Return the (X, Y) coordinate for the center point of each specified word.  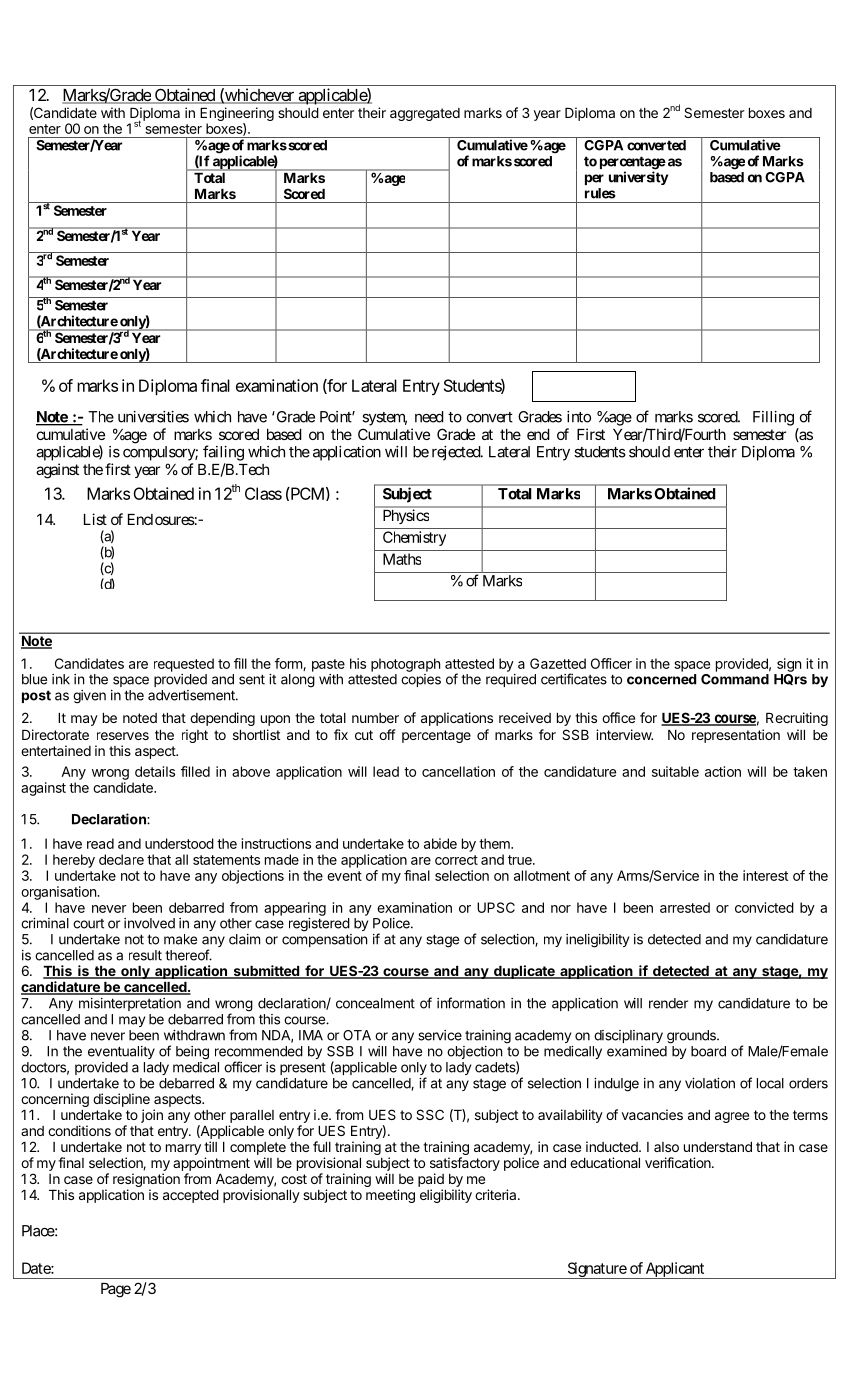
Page (116, 1290)
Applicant (676, 1270)
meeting (390, 1196)
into (579, 417)
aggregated (425, 114)
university (638, 178)
